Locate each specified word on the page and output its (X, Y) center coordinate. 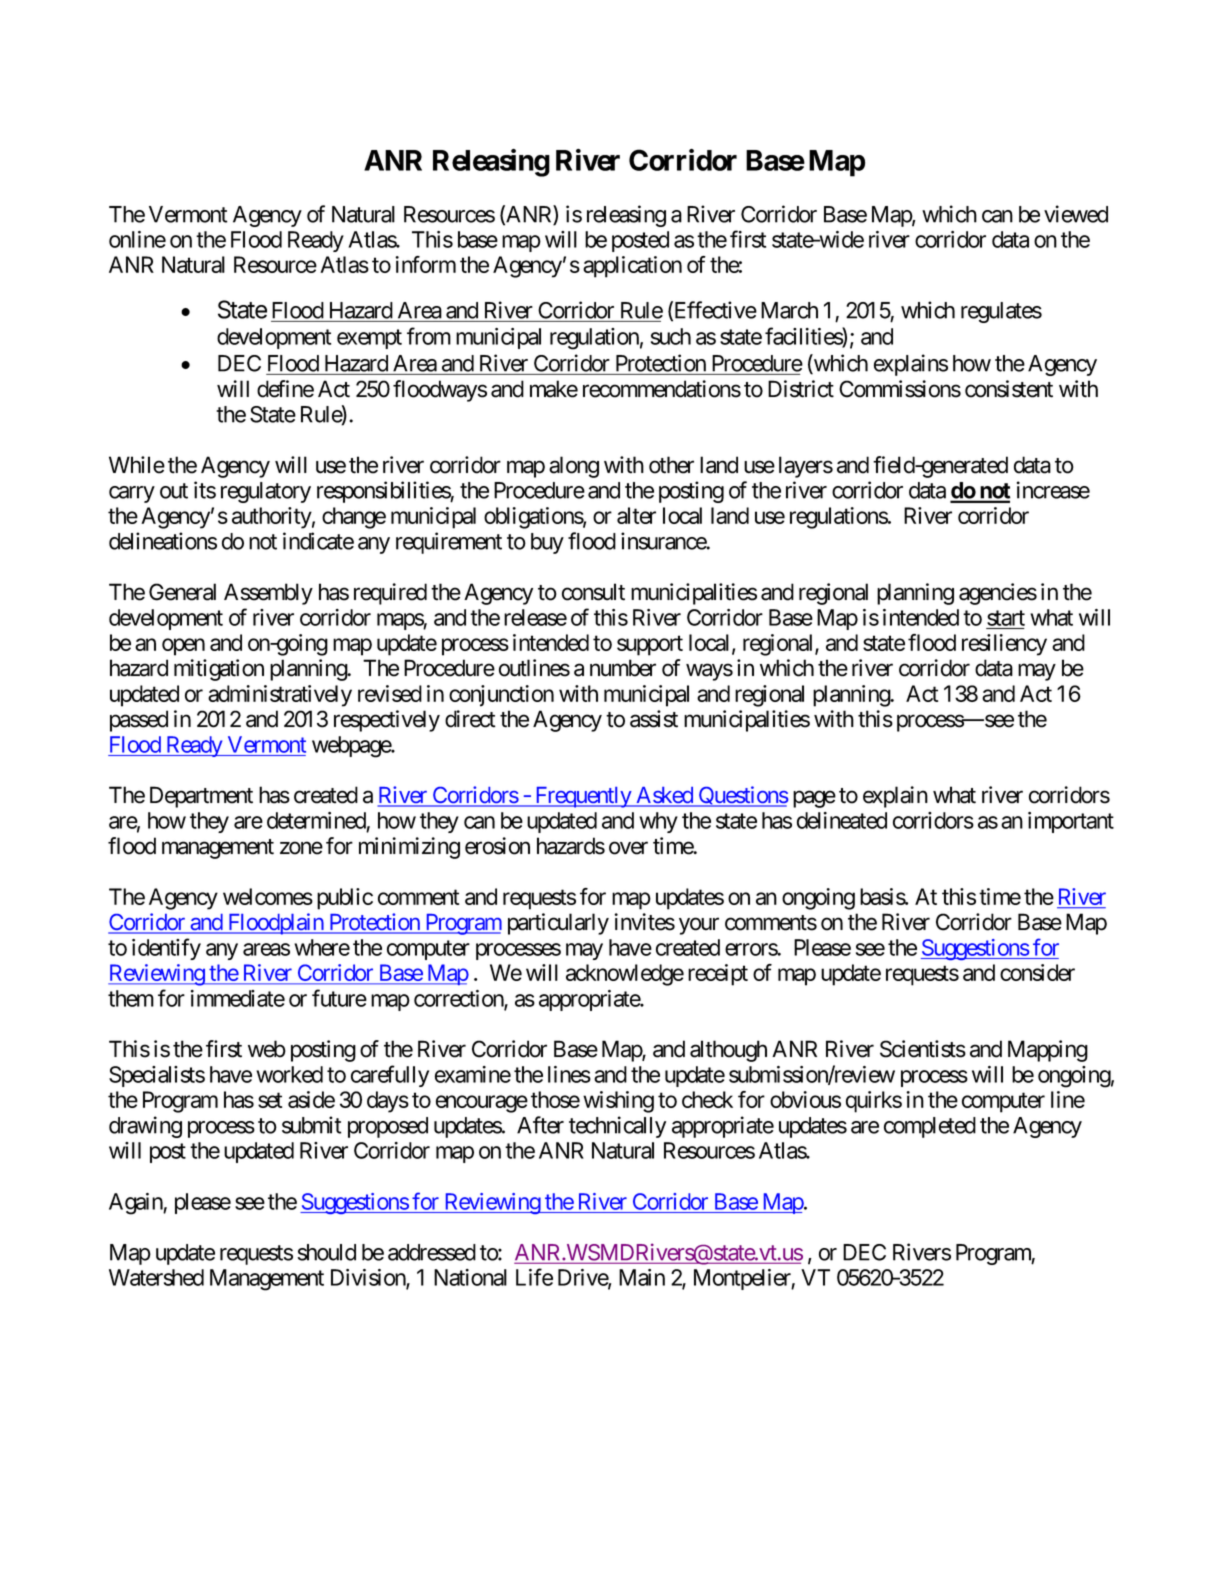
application (632, 267)
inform (425, 264)
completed (930, 1127)
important (1071, 822)
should (327, 1252)
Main (642, 1277)
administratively (280, 696)
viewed (1076, 214)
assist (654, 719)
